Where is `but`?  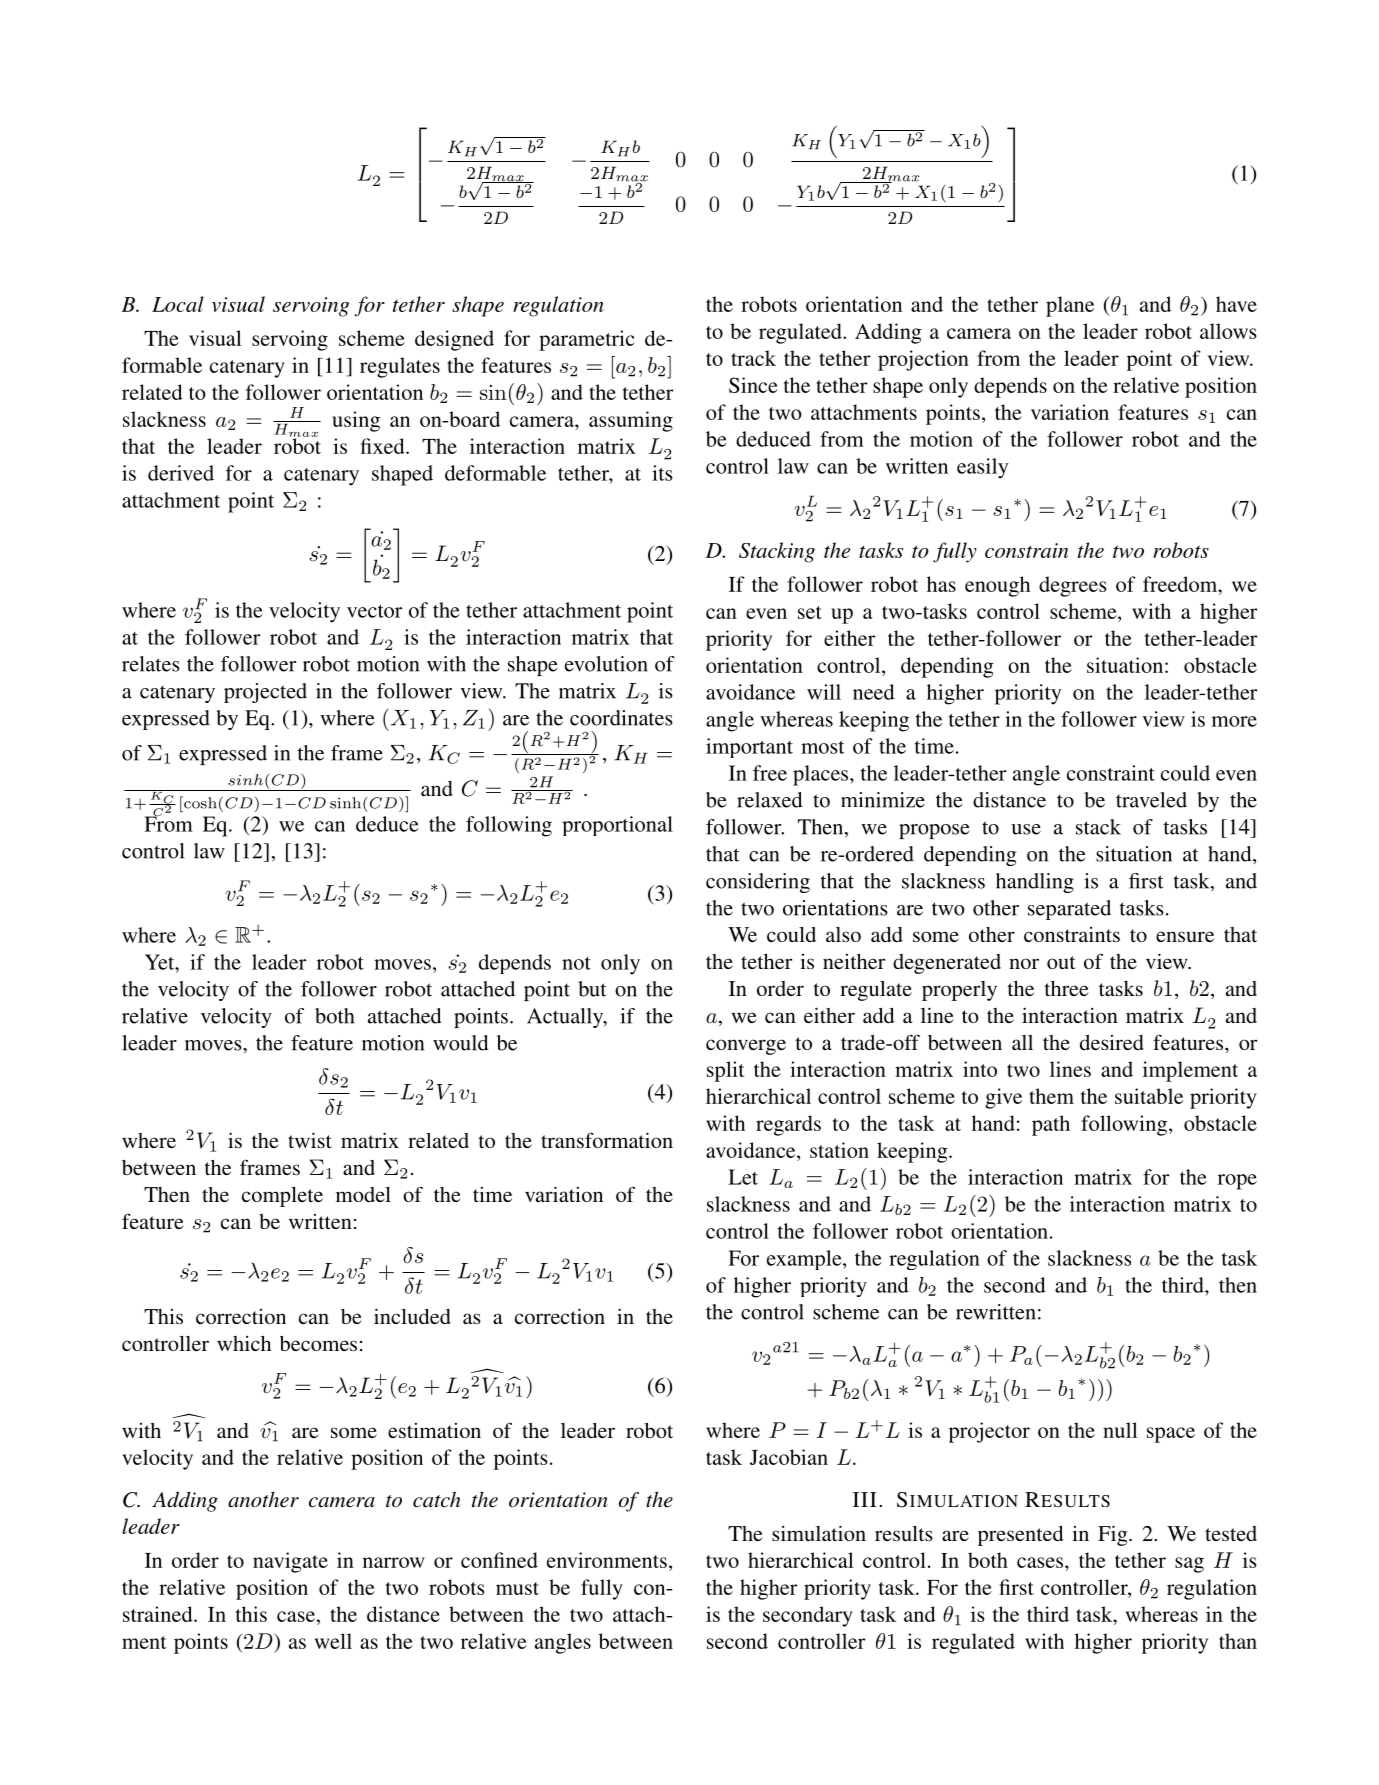
but is located at coordinates (592, 989).
